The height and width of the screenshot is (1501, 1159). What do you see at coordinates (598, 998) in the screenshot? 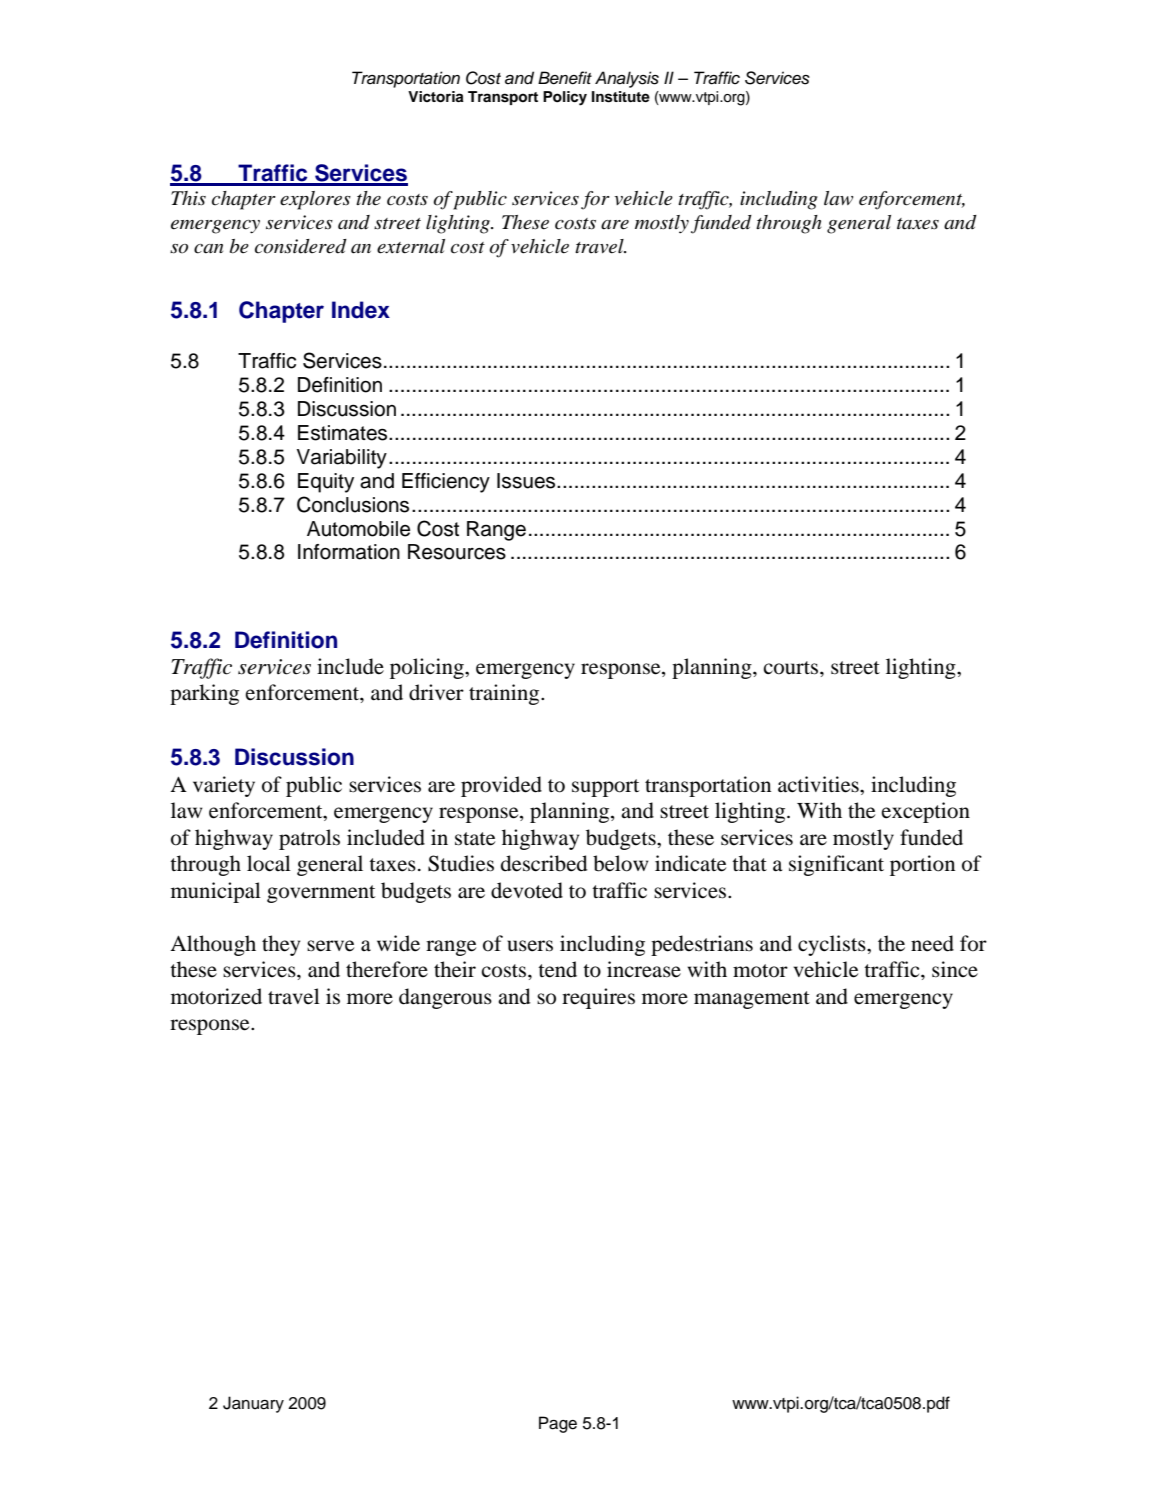
I see `requires` at bounding box center [598, 998].
